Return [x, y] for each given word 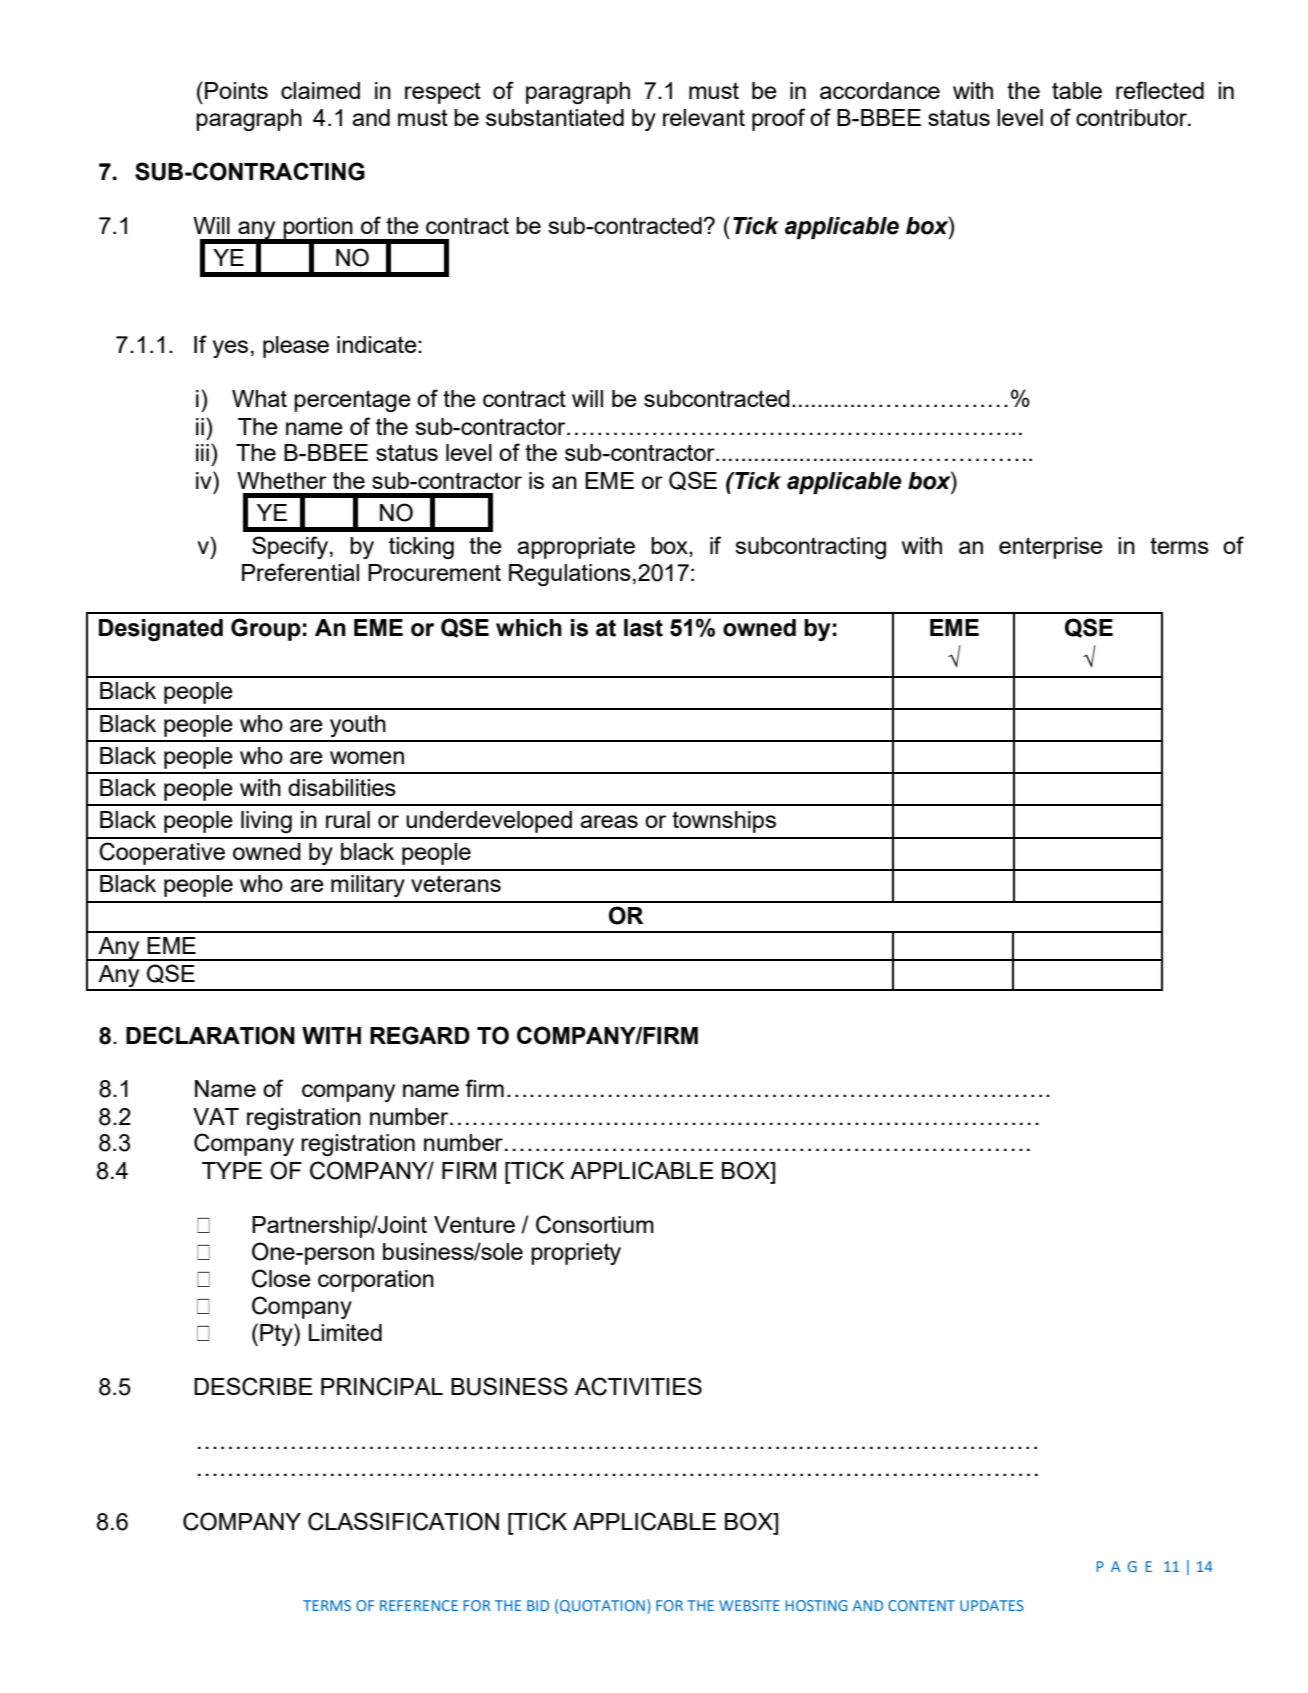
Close [281, 1278]
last [643, 628]
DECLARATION [210, 1035]
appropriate [576, 548]
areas [609, 821]
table [1077, 90]
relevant [704, 117]
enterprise [1051, 548]
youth [358, 726]
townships [724, 822]
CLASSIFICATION [403, 1521]
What [259, 398]
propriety [576, 1254]
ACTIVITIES [638, 1386]
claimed [320, 90]
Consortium [595, 1224]
